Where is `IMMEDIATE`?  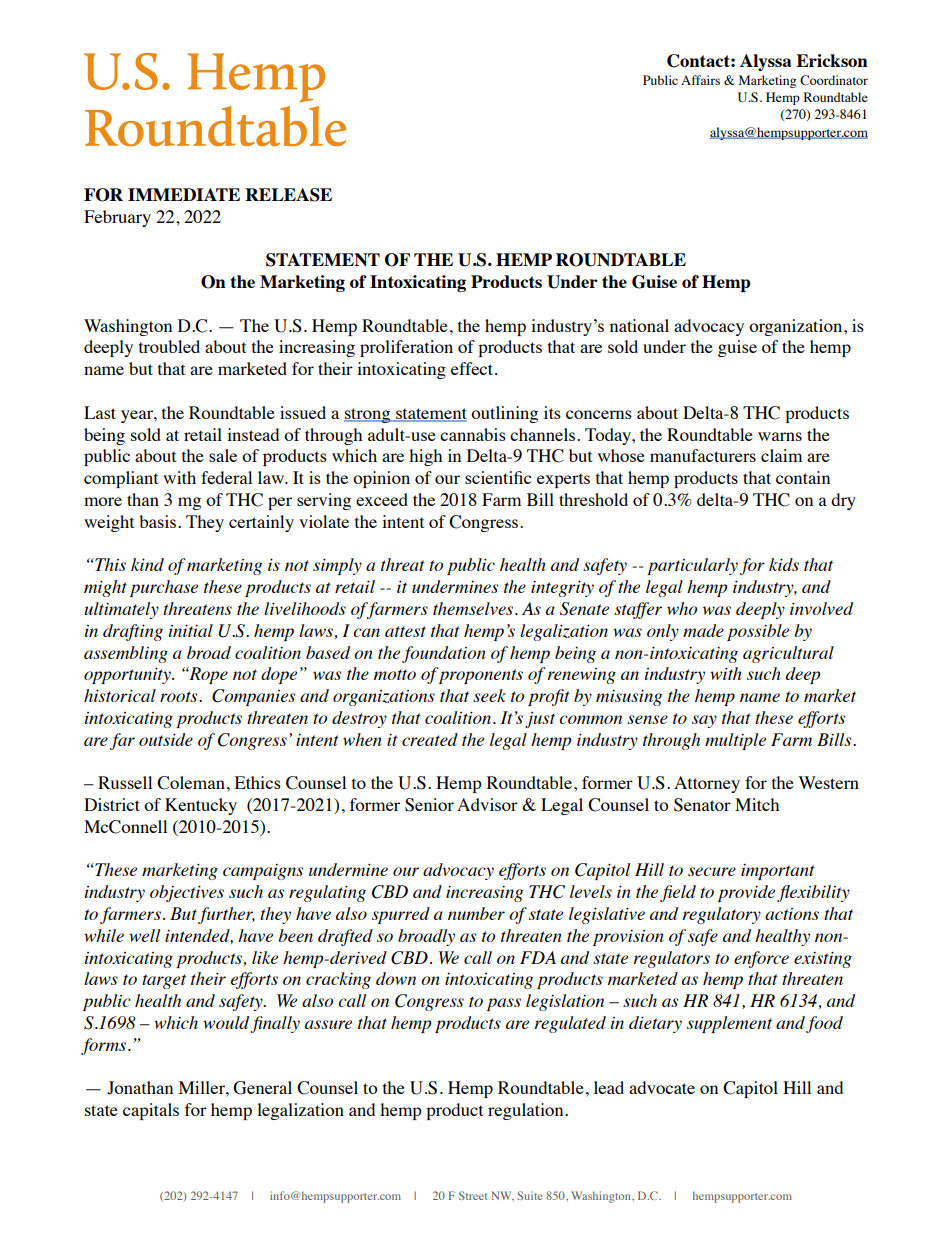
IMMEDIATE is located at coordinates (184, 194).
